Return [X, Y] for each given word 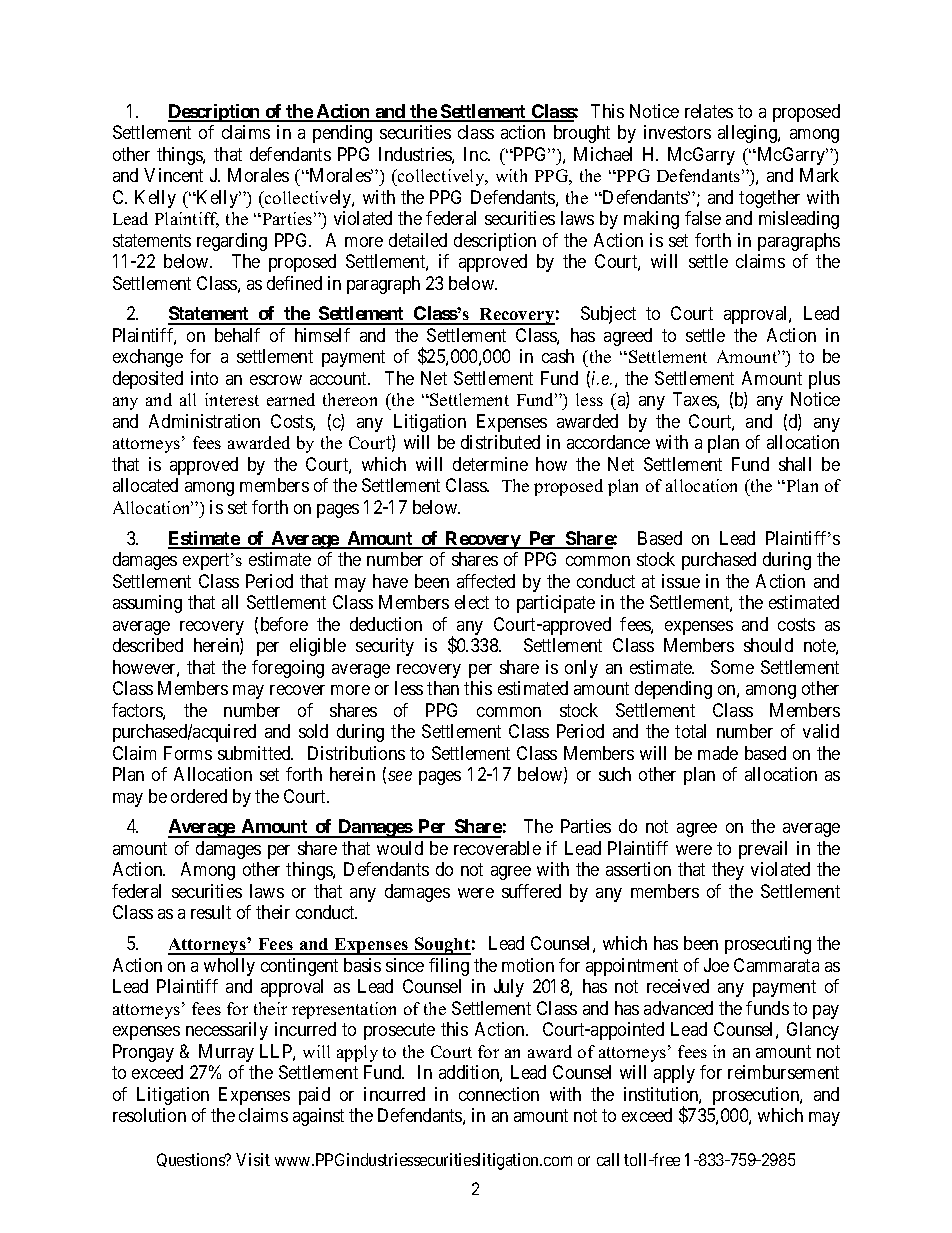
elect [472, 602]
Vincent [173, 175]
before [284, 624]
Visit [253, 1159]
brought [582, 134]
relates [709, 111]
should [768, 645]
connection [499, 1094]
